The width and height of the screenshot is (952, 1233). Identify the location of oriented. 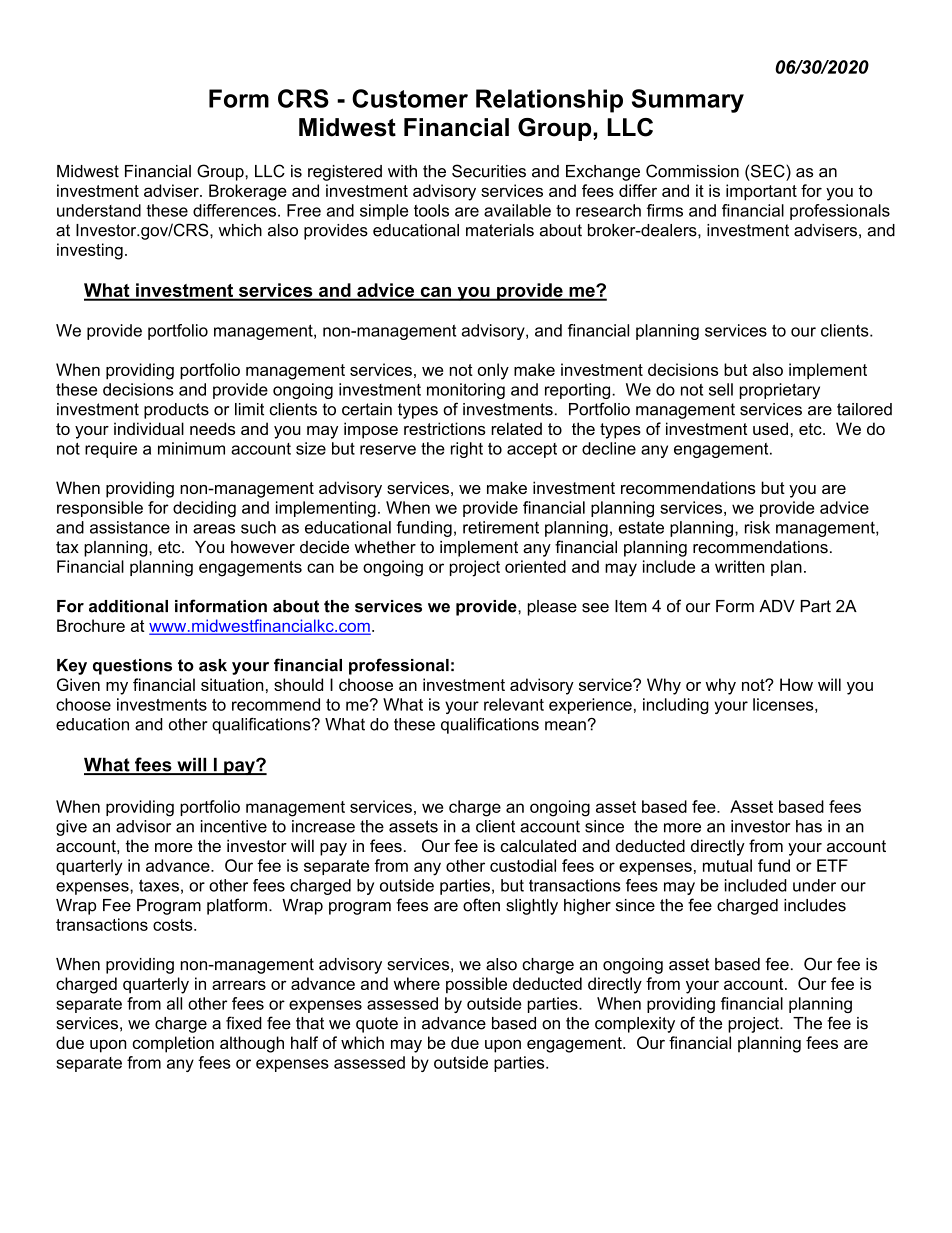
(535, 566).
